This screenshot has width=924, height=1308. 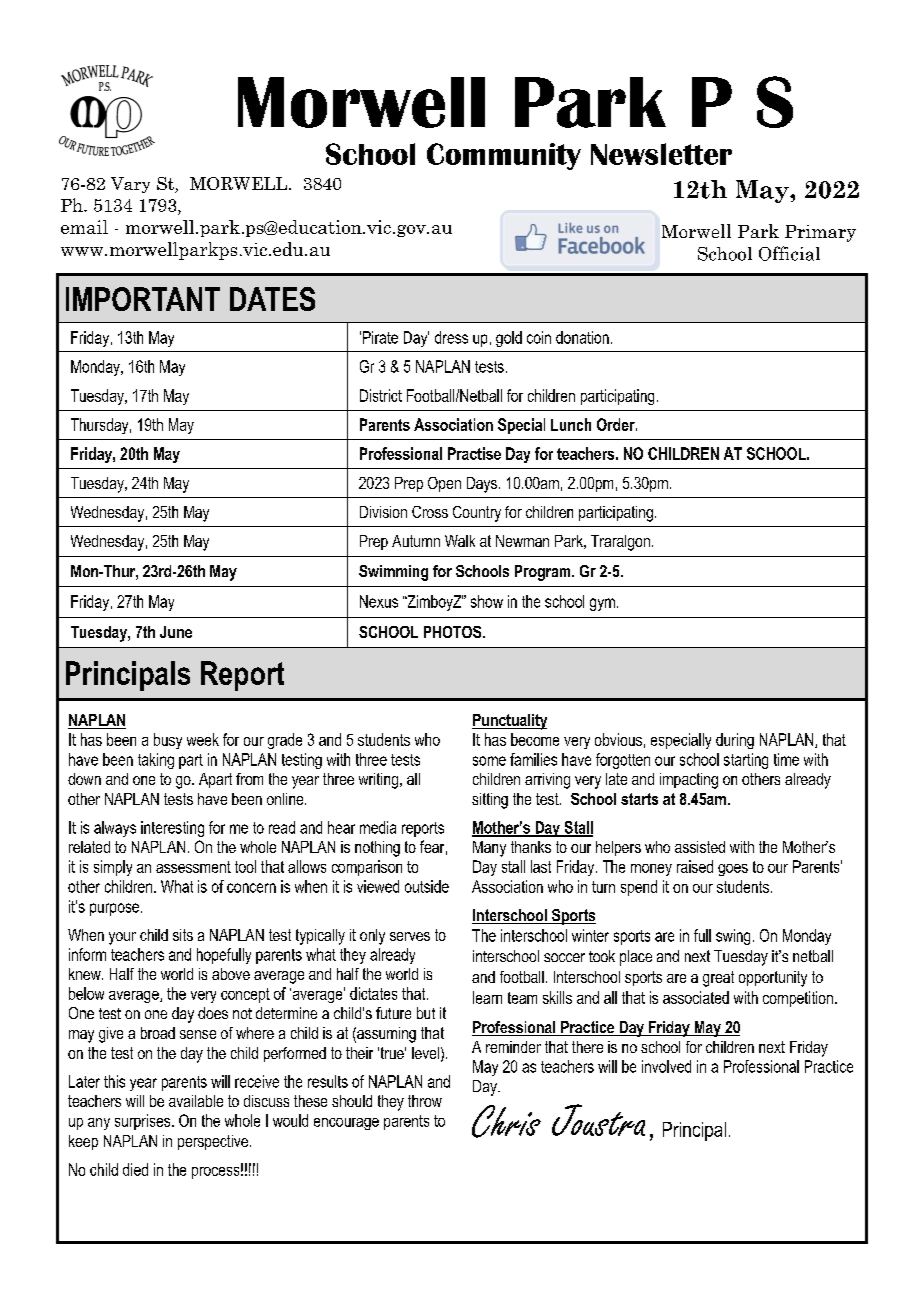 I want to click on gym, so click(x=602, y=604).
